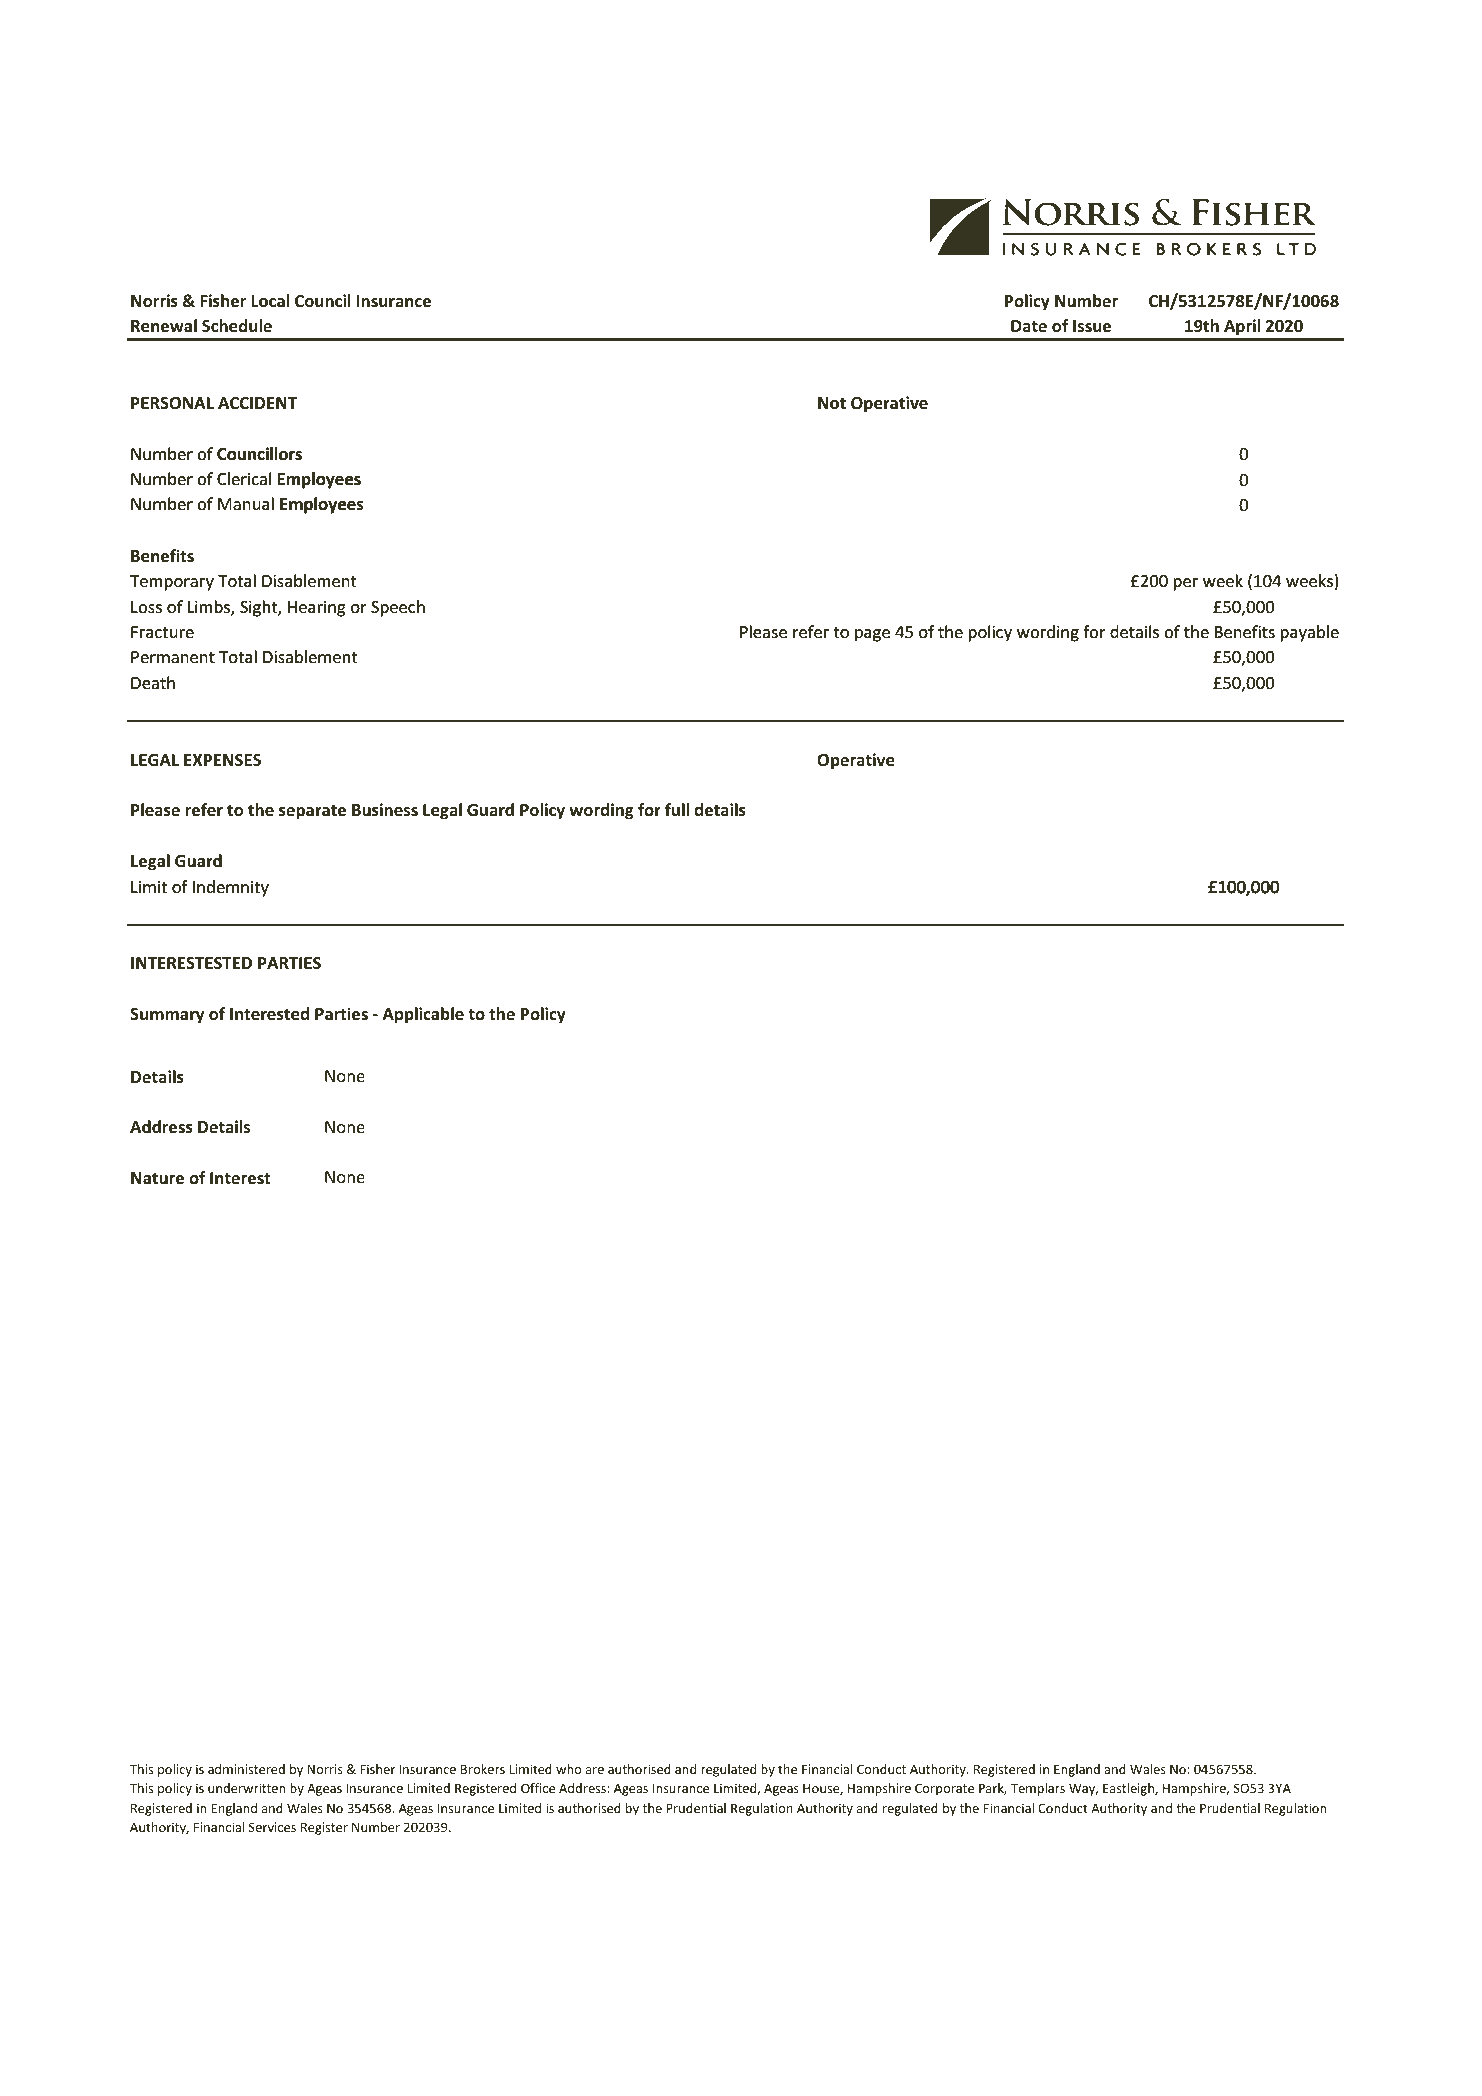 The height and width of the image is (2096, 1482). I want to click on underwritten, so click(246, 1788).
